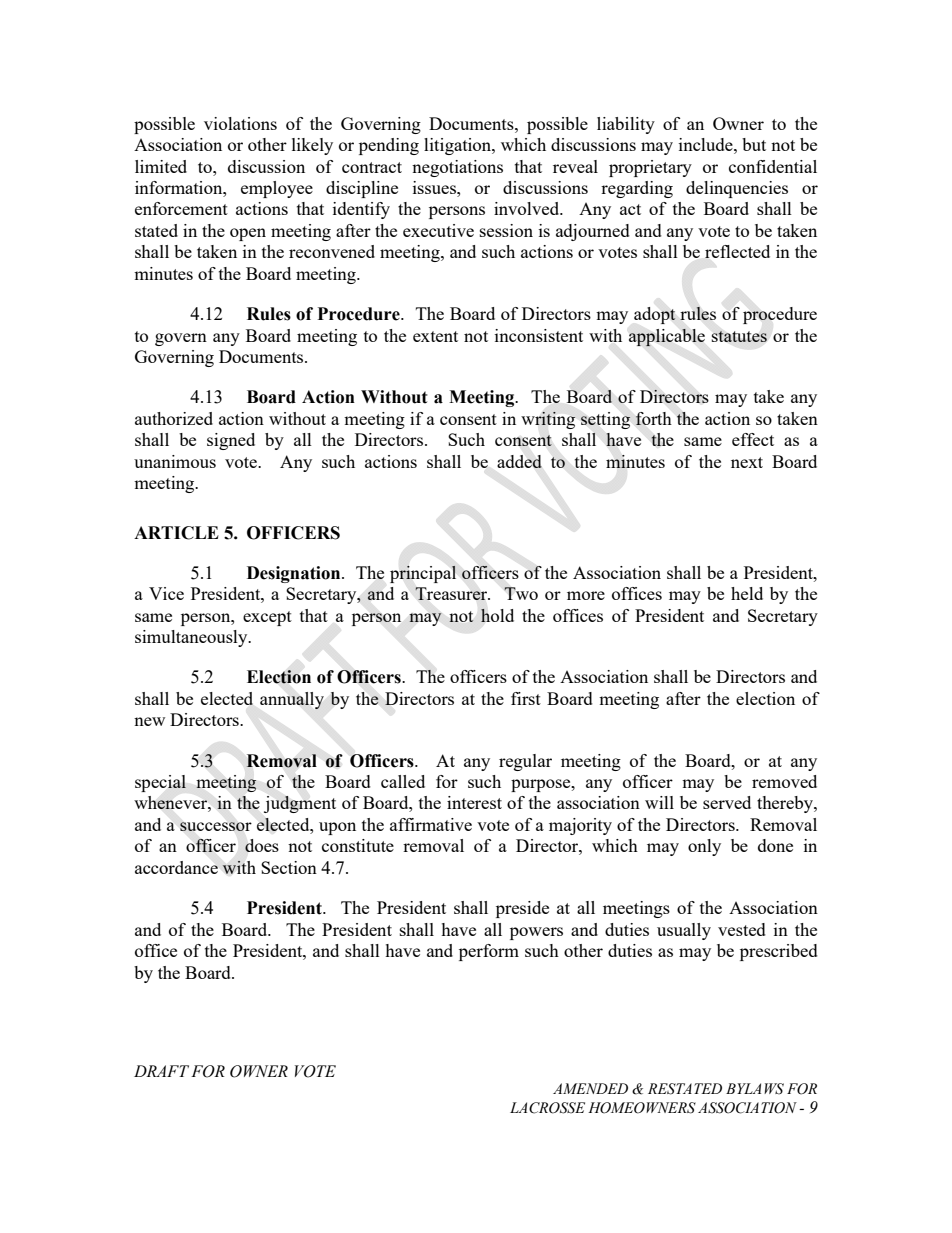 This screenshot has height=1233, width=952. I want to click on DRAFT, so click(161, 1071).
